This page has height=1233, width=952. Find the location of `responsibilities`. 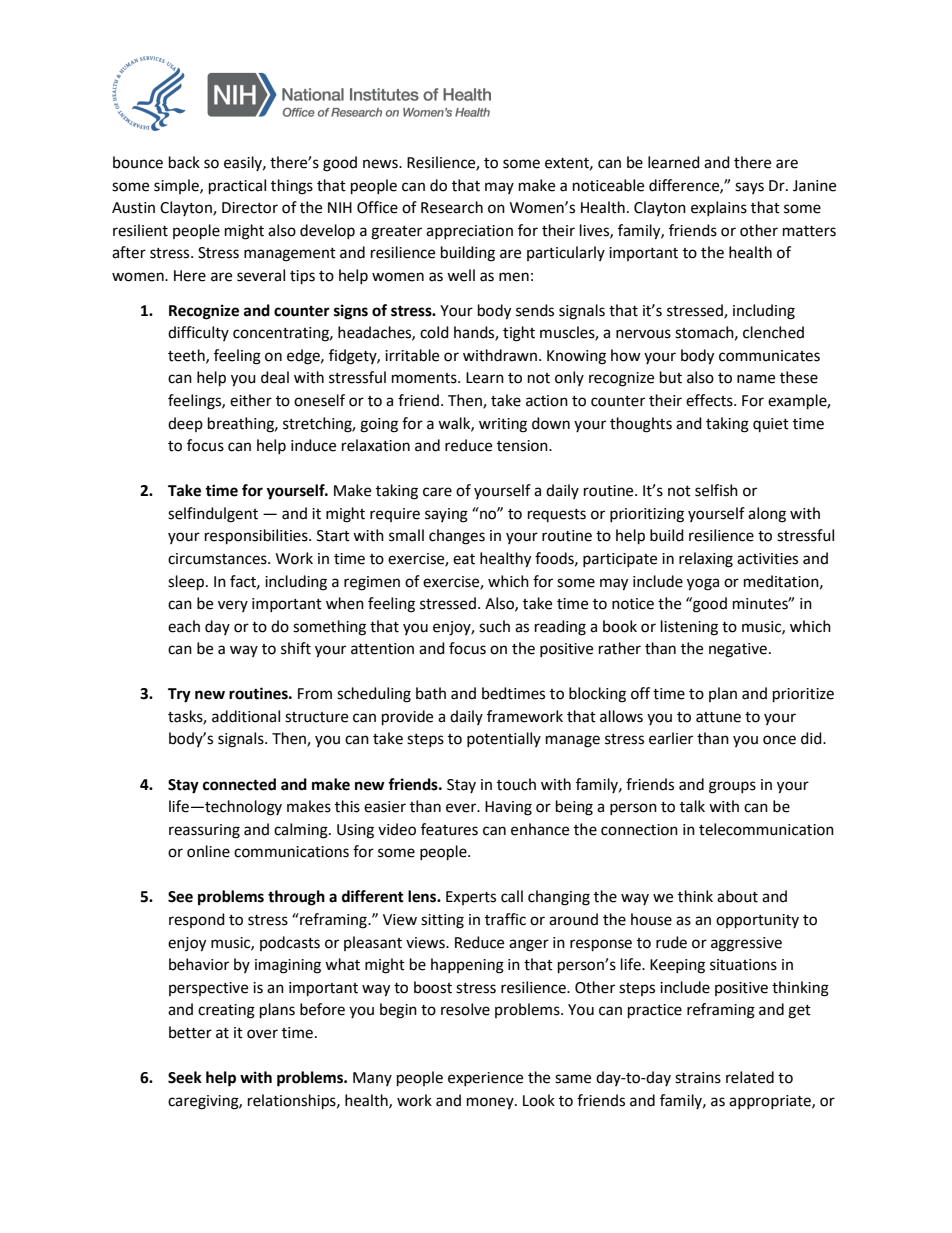

responsibilities is located at coordinates (257, 537).
